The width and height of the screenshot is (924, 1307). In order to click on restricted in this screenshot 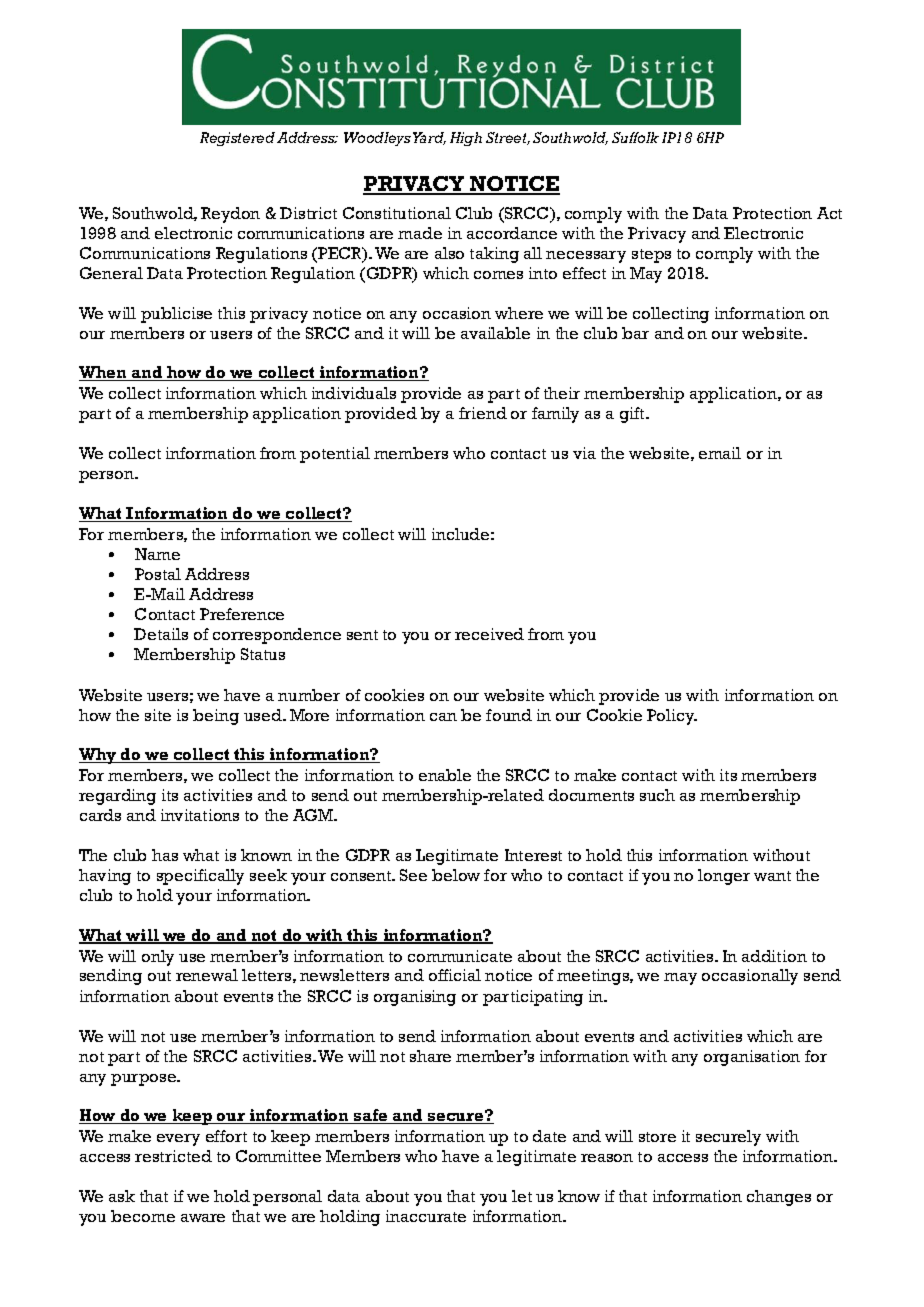, I will do `click(173, 1156)`.
